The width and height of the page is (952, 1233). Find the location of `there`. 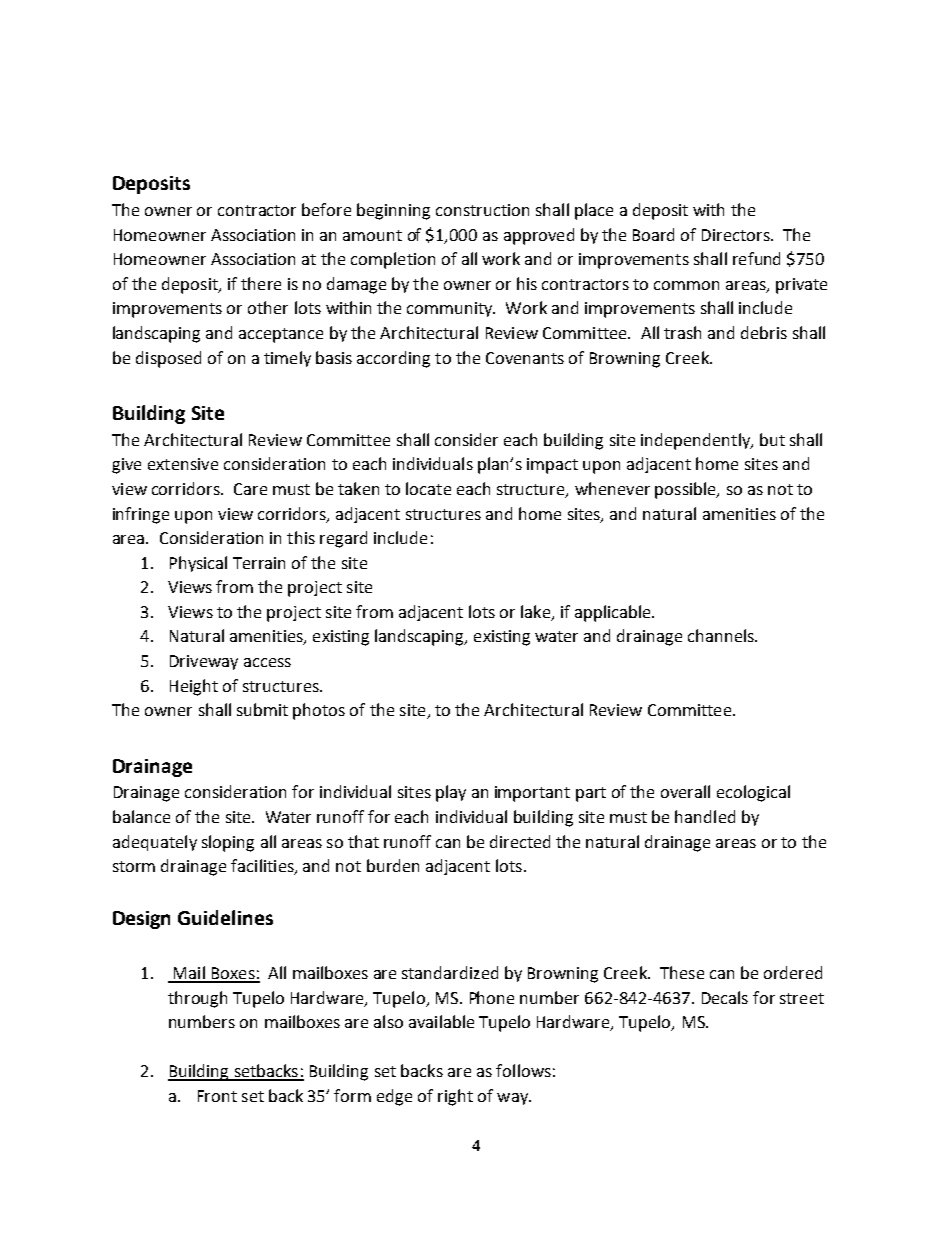

there is located at coordinates (261, 283).
